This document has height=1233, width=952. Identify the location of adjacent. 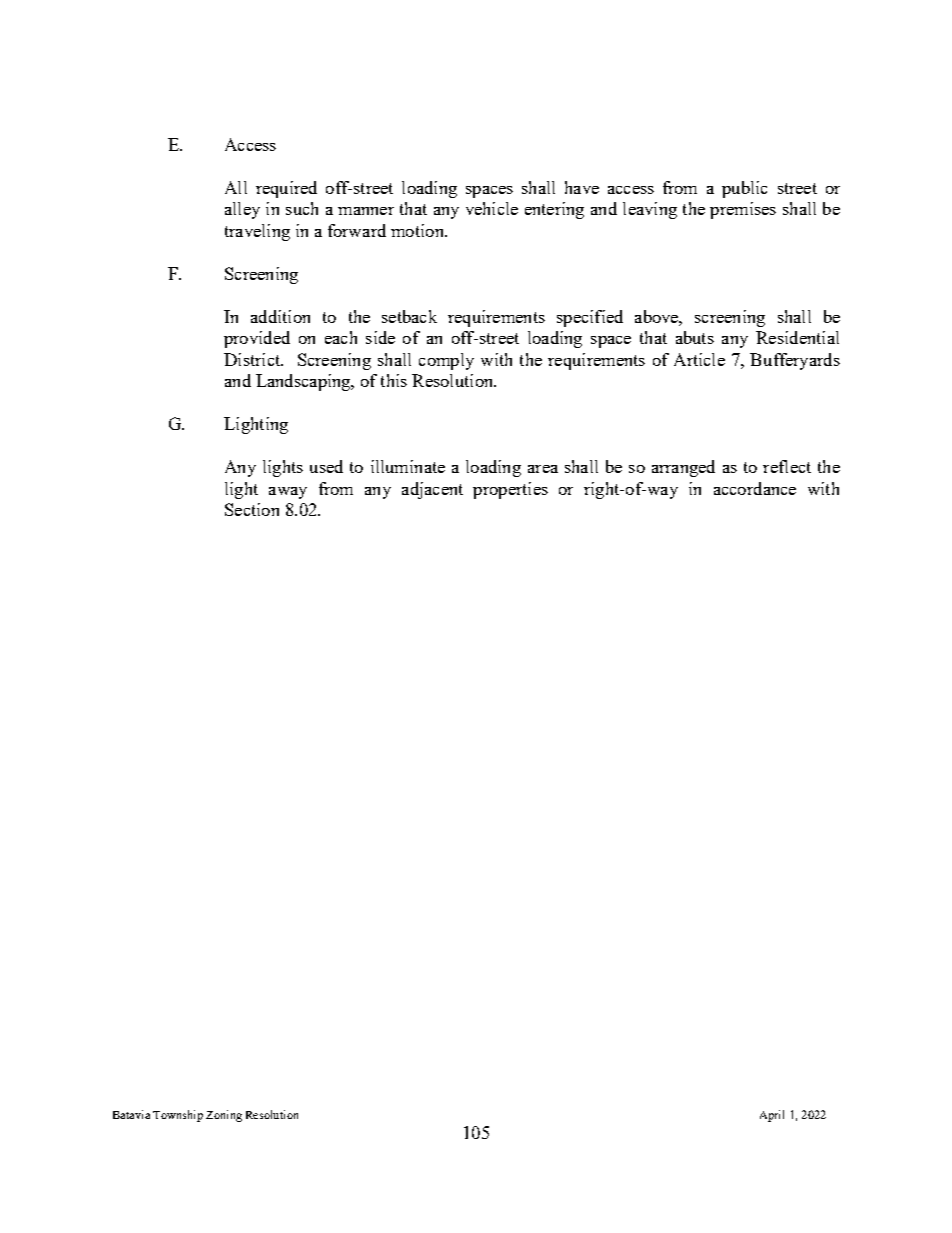
(432, 490).
